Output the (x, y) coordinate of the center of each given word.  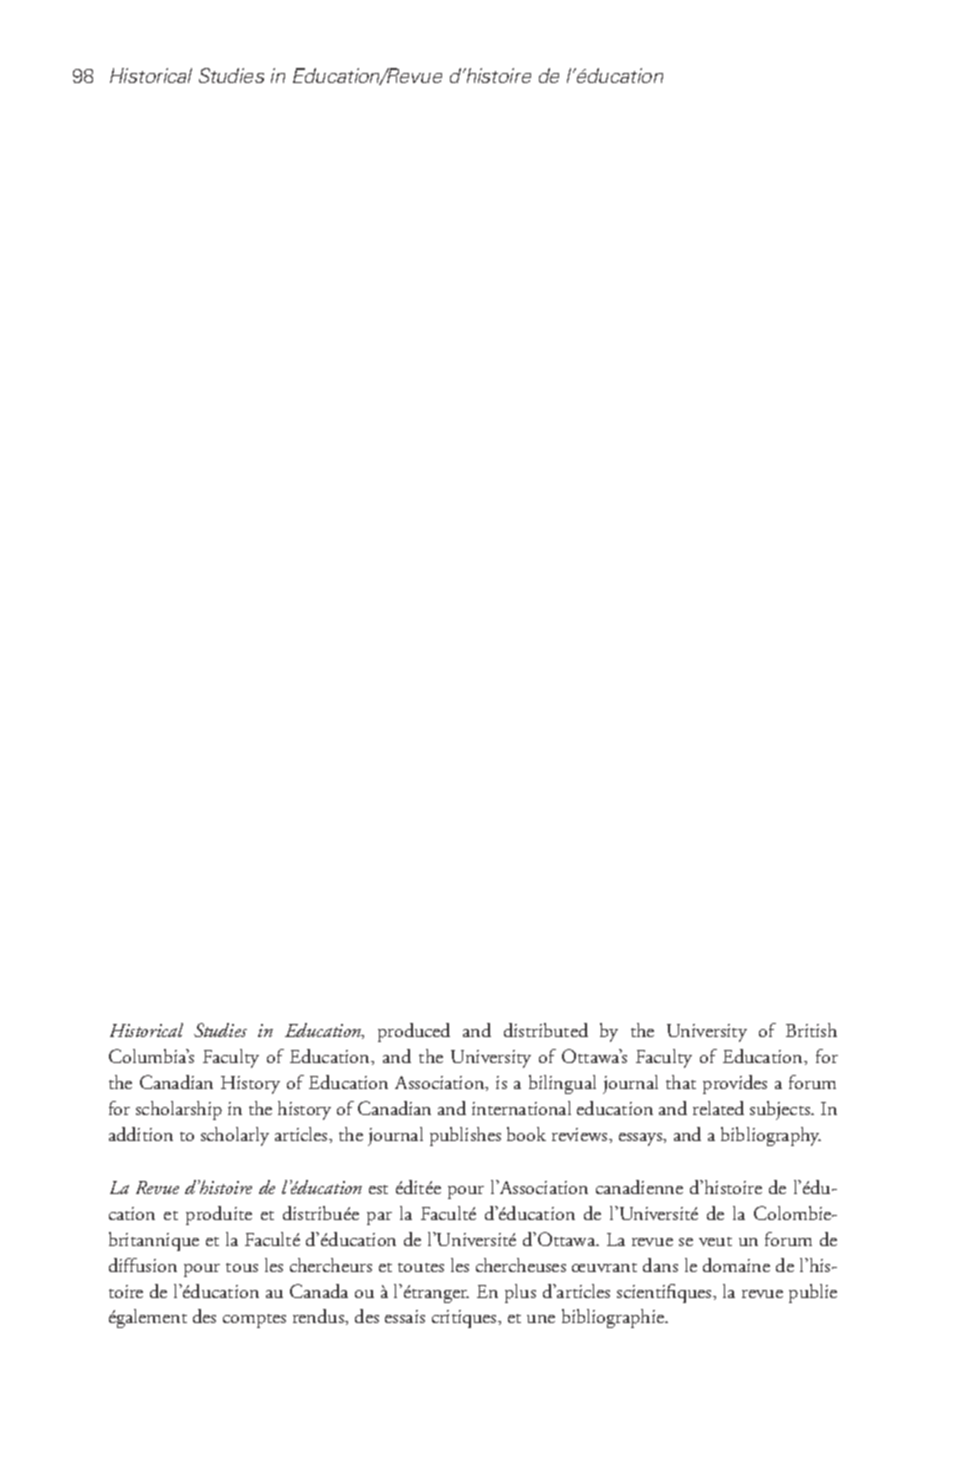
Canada (319, 1291)
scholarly (235, 1136)
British (811, 1030)
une (541, 1319)
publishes (465, 1136)
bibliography (771, 1136)
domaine (736, 1265)
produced (414, 1032)
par (379, 1218)
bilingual (562, 1084)
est (378, 1189)
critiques (465, 1319)
